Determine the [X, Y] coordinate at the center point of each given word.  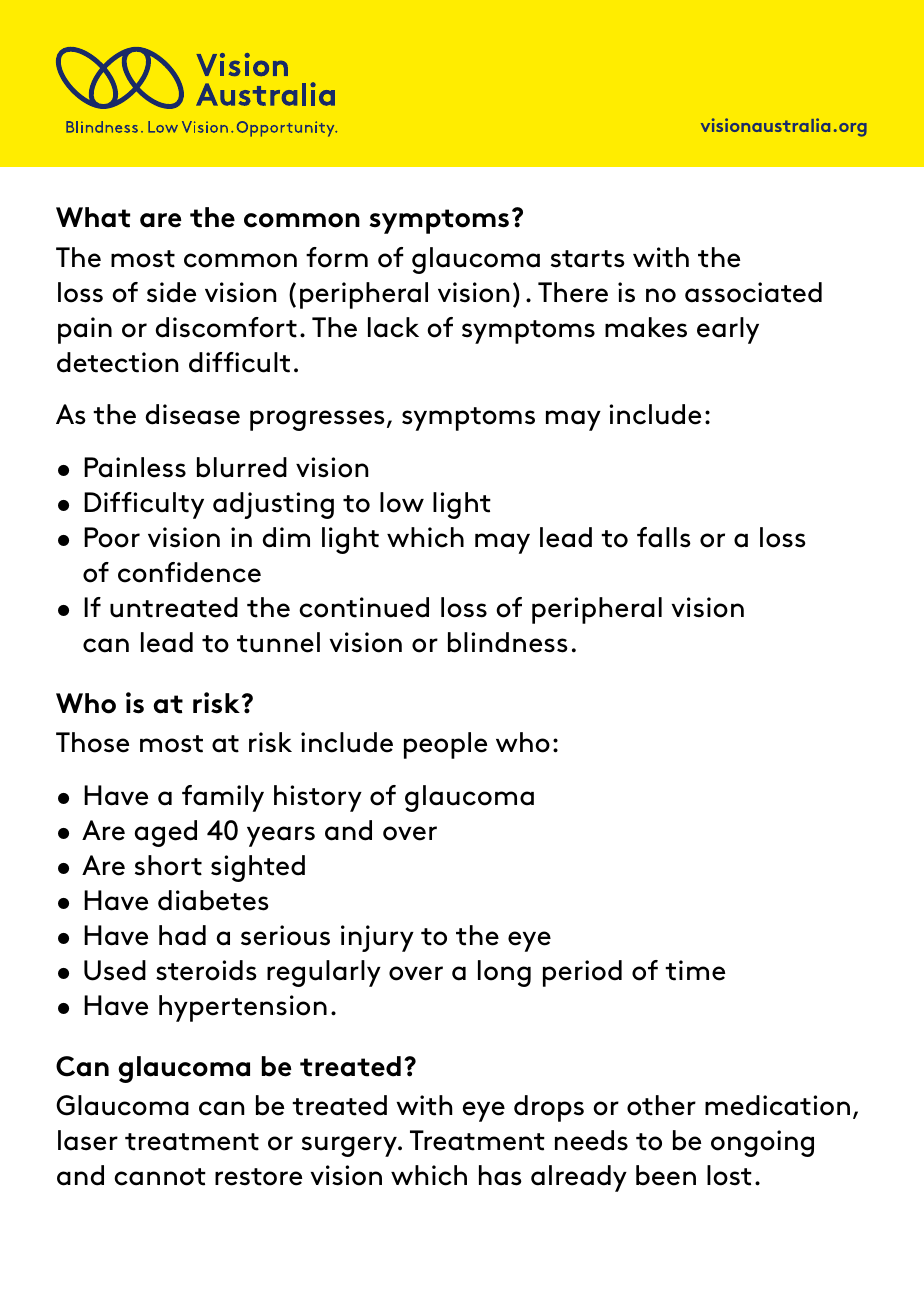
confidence [189, 572]
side [171, 292]
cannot [160, 1177]
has [500, 1175]
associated [753, 292]
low [402, 502]
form [337, 257]
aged [165, 833]
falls [664, 537]
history [318, 798]
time [695, 970]
